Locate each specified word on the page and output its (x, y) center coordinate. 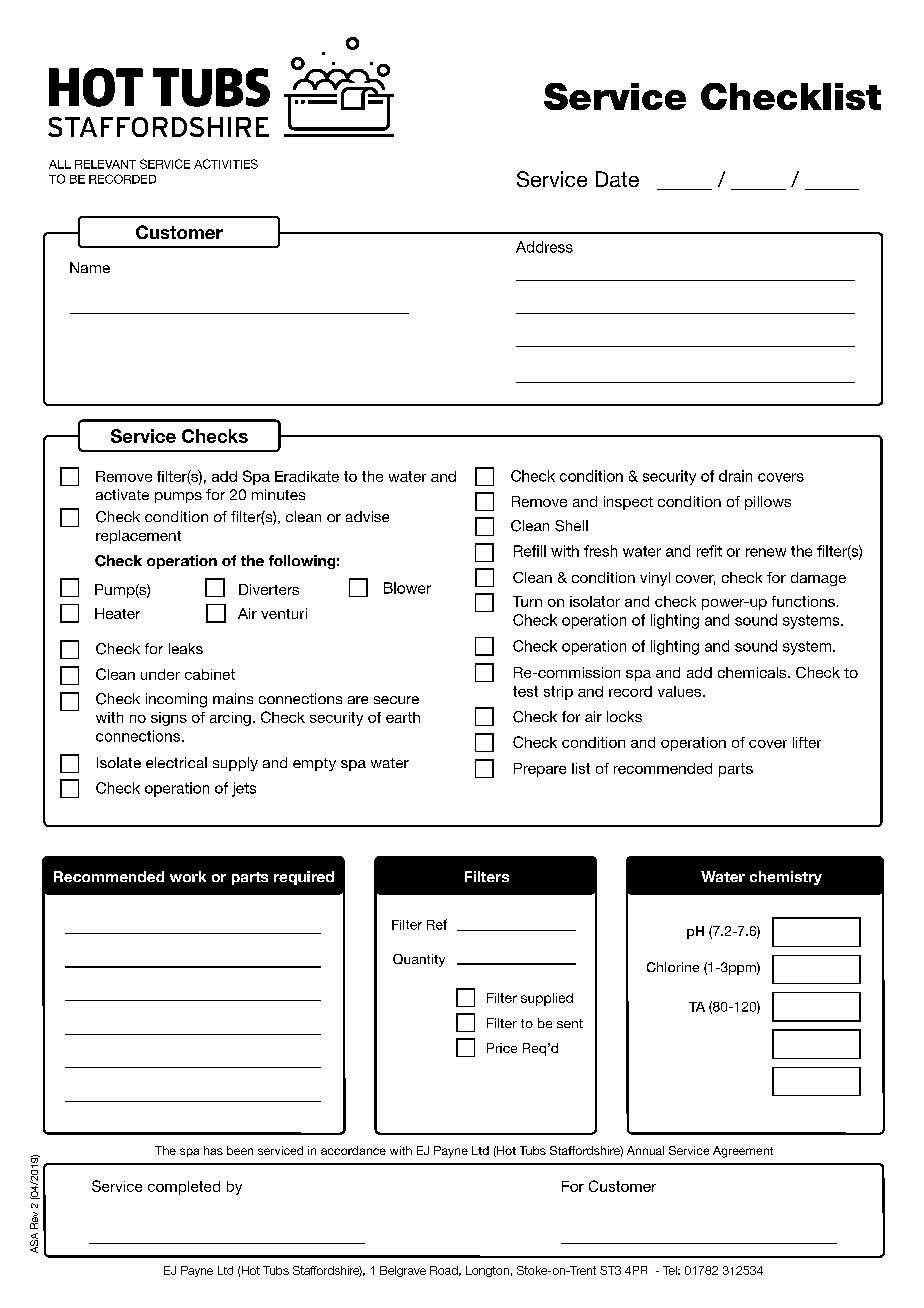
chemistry (786, 878)
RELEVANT (105, 164)
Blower (407, 588)
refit (709, 551)
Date (617, 179)
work (188, 876)
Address (544, 247)
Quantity (419, 960)
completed (184, 1188)
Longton (487, 1271)
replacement (138, 537)
